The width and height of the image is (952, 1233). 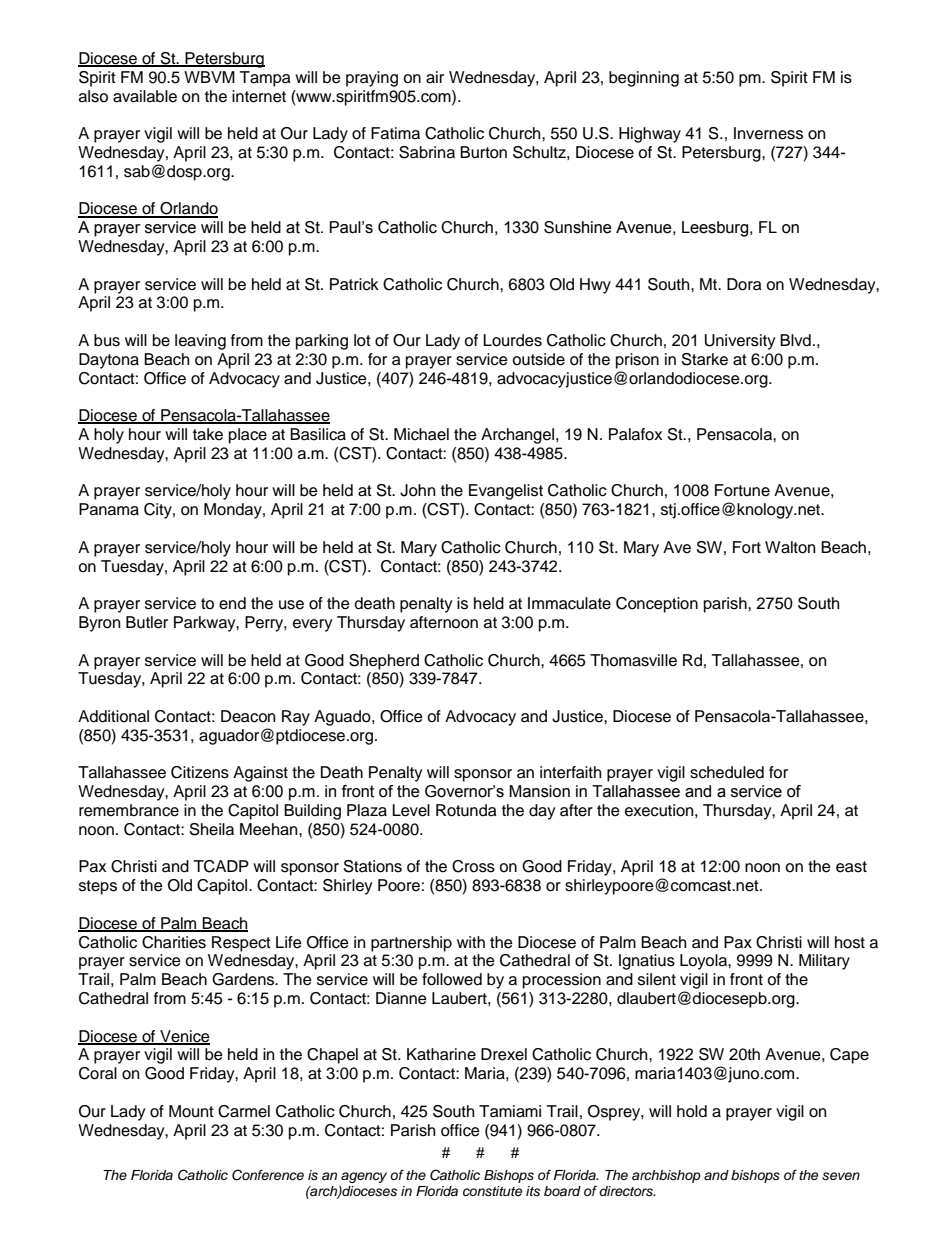 I want to click on Conception, so click(x=657, y=605).
